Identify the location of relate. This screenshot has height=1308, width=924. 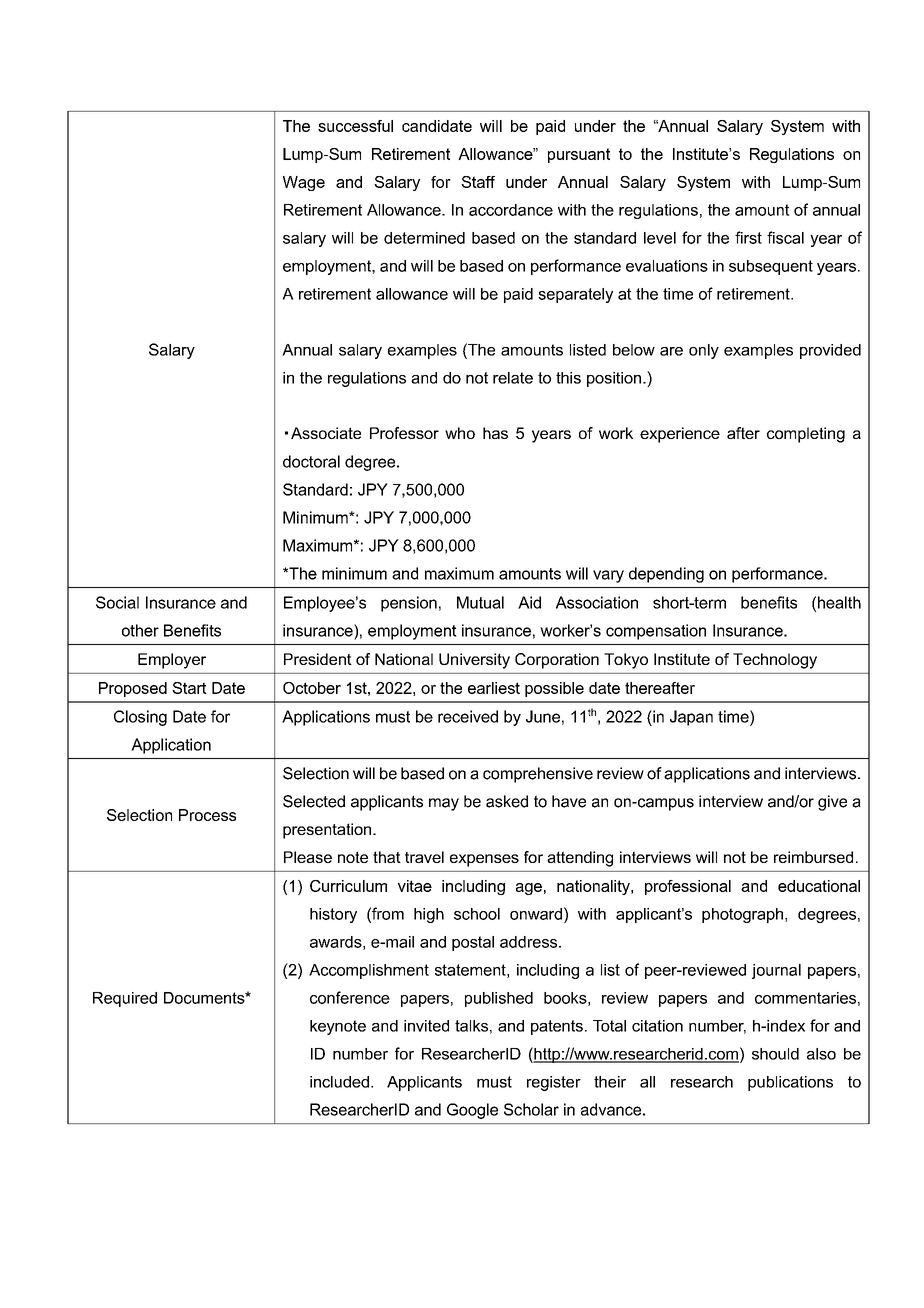
(513, 378).
